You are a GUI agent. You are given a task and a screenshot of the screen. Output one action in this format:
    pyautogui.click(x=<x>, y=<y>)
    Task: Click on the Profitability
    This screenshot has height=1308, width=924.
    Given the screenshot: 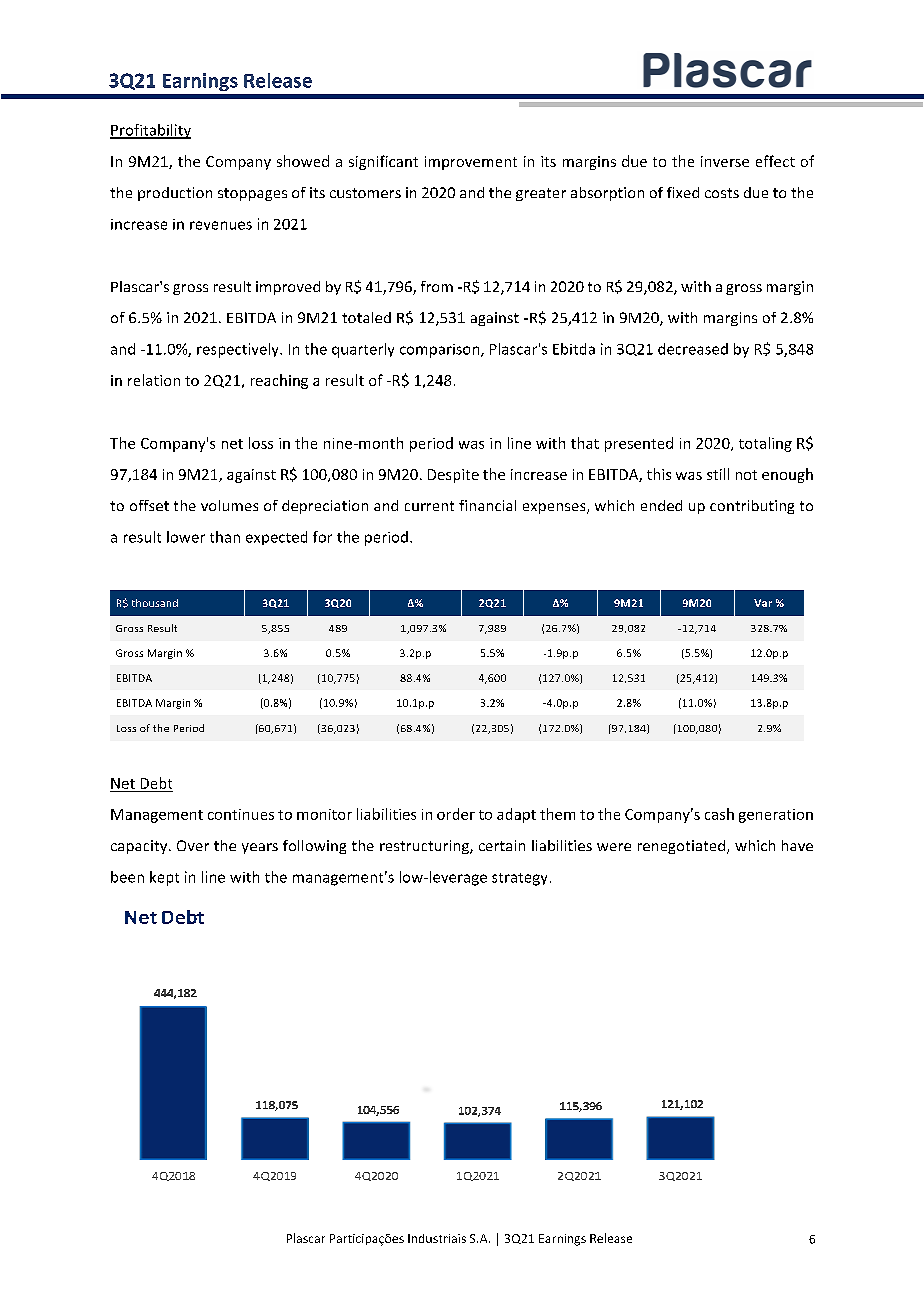 What is the action you would take?
    pyautogui.click(x=150, y=131)
